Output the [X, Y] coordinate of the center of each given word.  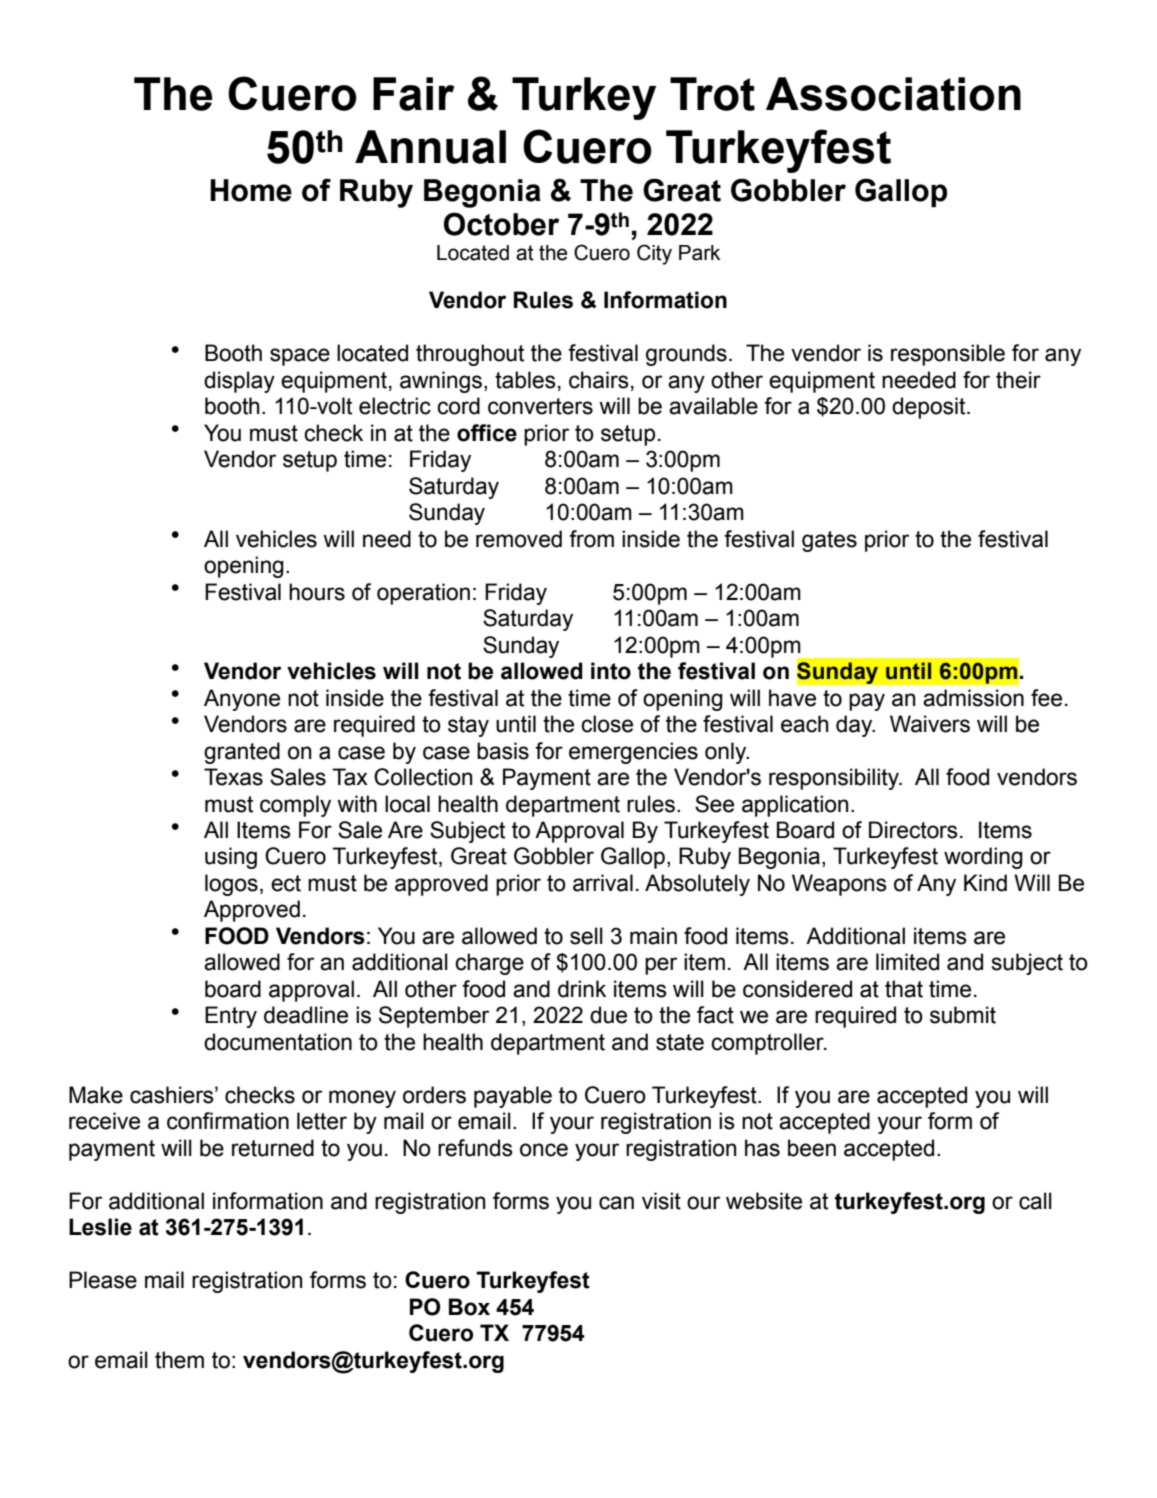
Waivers [930, 724]
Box [469, 1307]
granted [242, 753]
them [179, 1360]
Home [251, 190]
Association [893, 94]
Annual [430, 147]
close [607, 724]
